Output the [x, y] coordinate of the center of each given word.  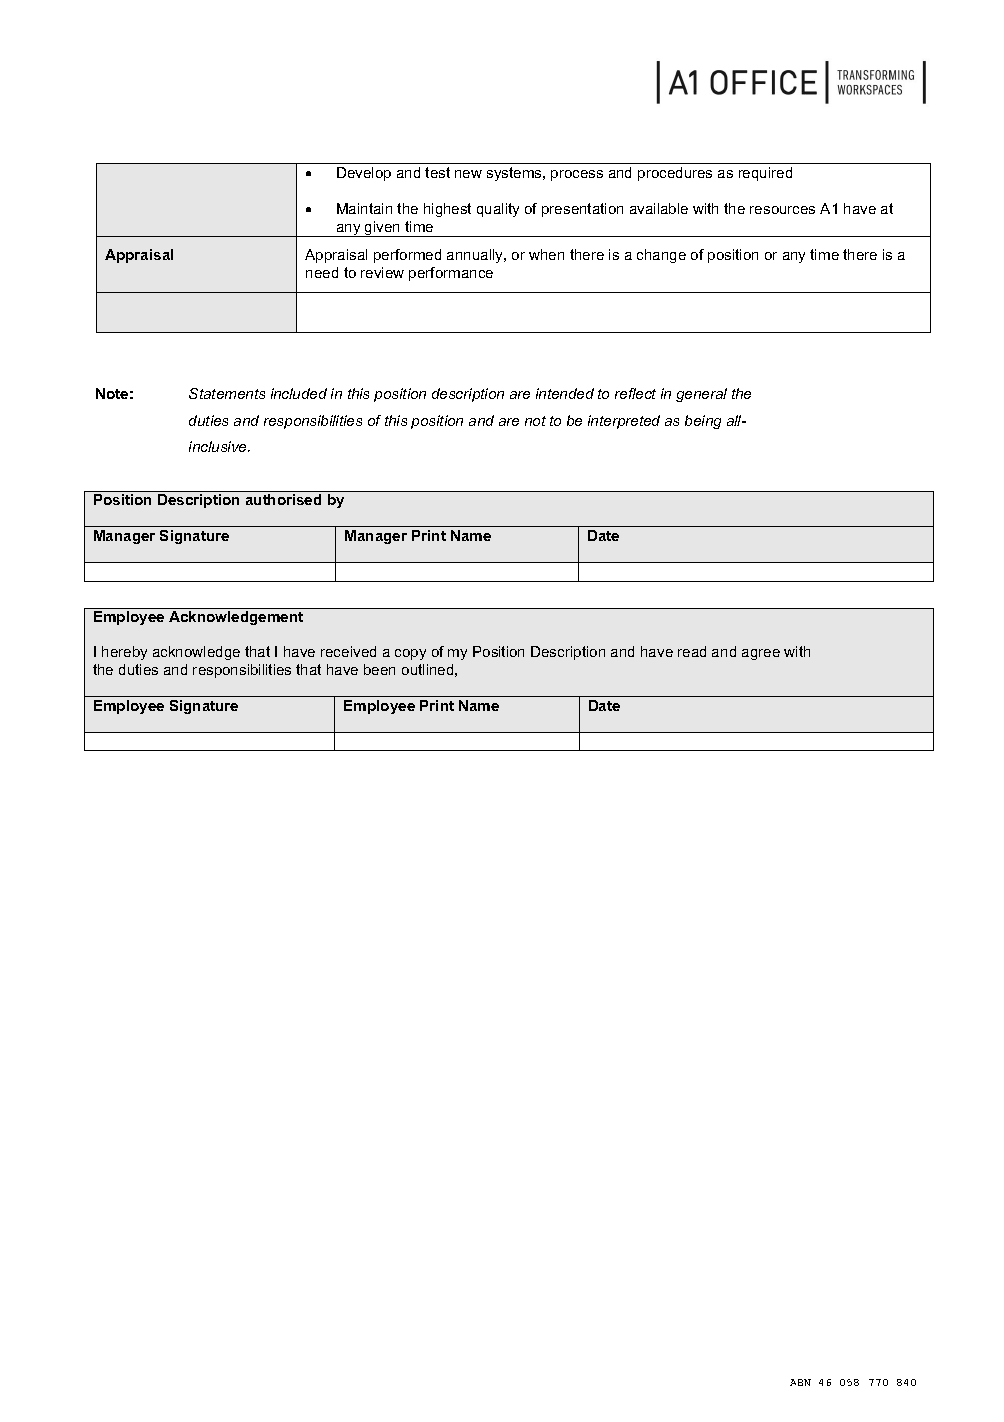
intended [565, 393]
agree [761, 654]
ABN [800, 1382]
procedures [675, 174]
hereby [124, 653]
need [322, 272]
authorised [283, 499]
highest [447, 210]
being [703, 422]
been [379, 669]
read [692, 651]
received [348, 651]
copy [410, 654]
